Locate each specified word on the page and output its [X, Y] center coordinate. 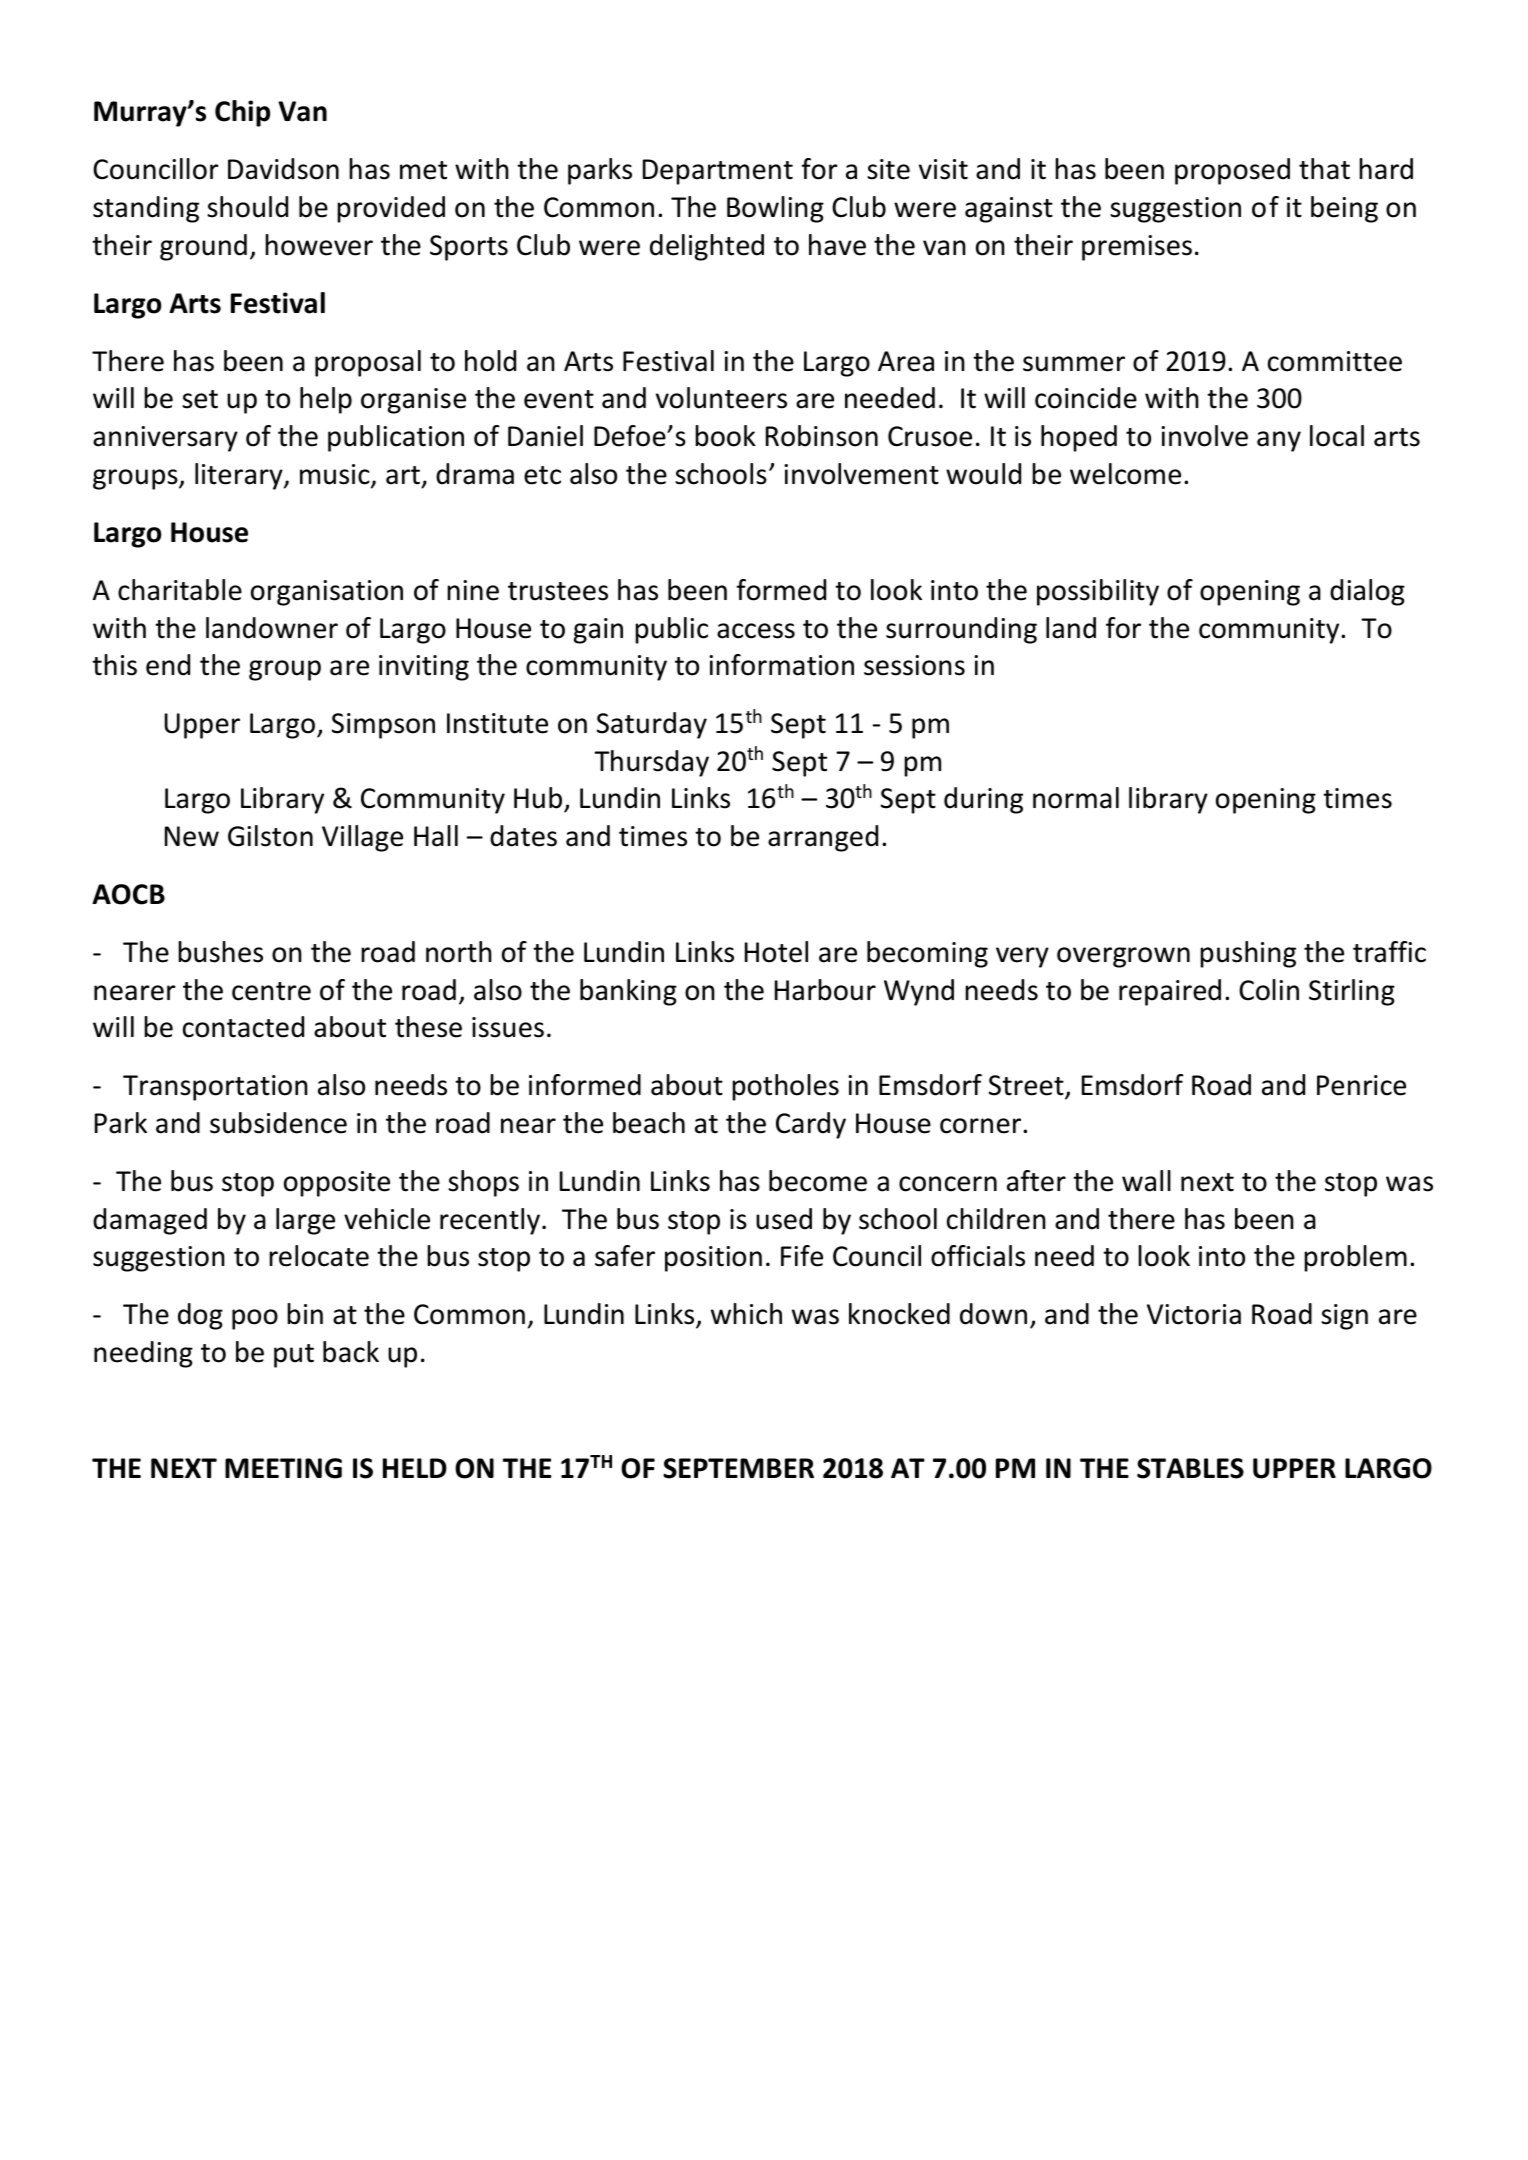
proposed [1232, 171]
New [192, 836]
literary [240, 476]
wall [1146, 1181]
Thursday [651, 763]
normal [1076, 798]
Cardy [811, 1125]
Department [718, 172]
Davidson [283, 169]
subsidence [278, 1123]
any [1279, 441]
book [725, 436]
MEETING [283, 1468]
